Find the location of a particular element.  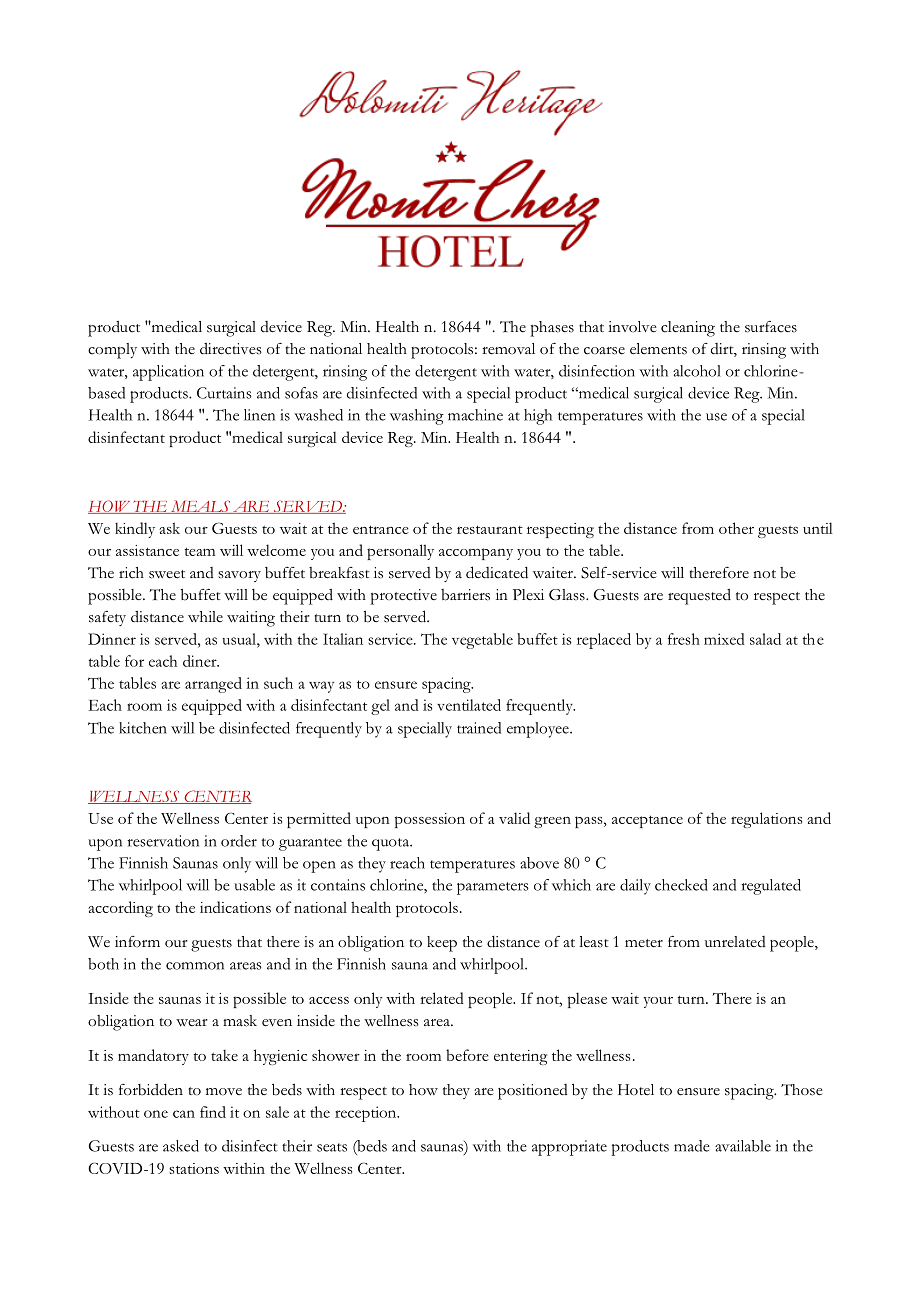

regulated is located at coordinates (771, 887).
